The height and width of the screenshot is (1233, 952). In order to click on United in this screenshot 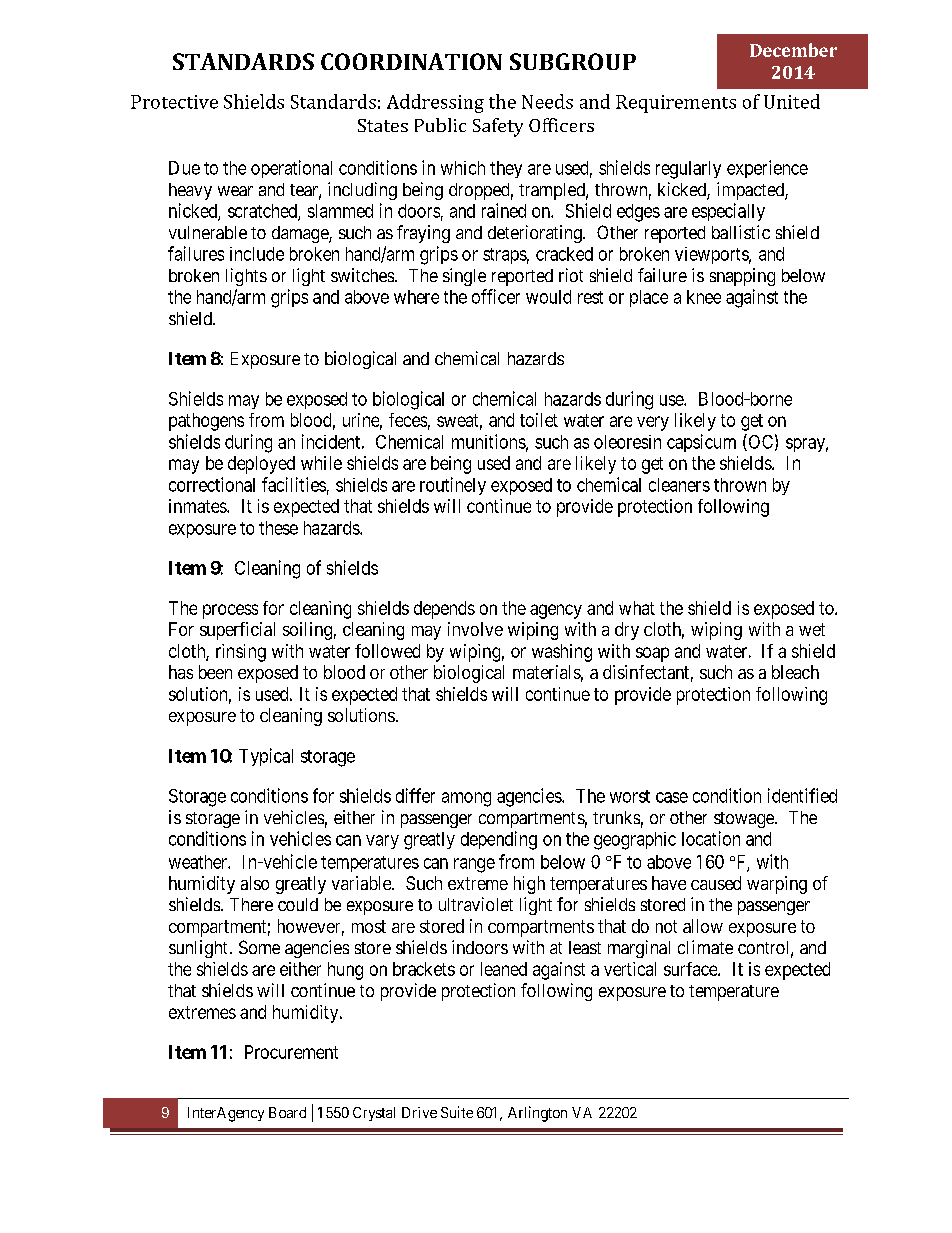, I will do `click(792, 101)`.
